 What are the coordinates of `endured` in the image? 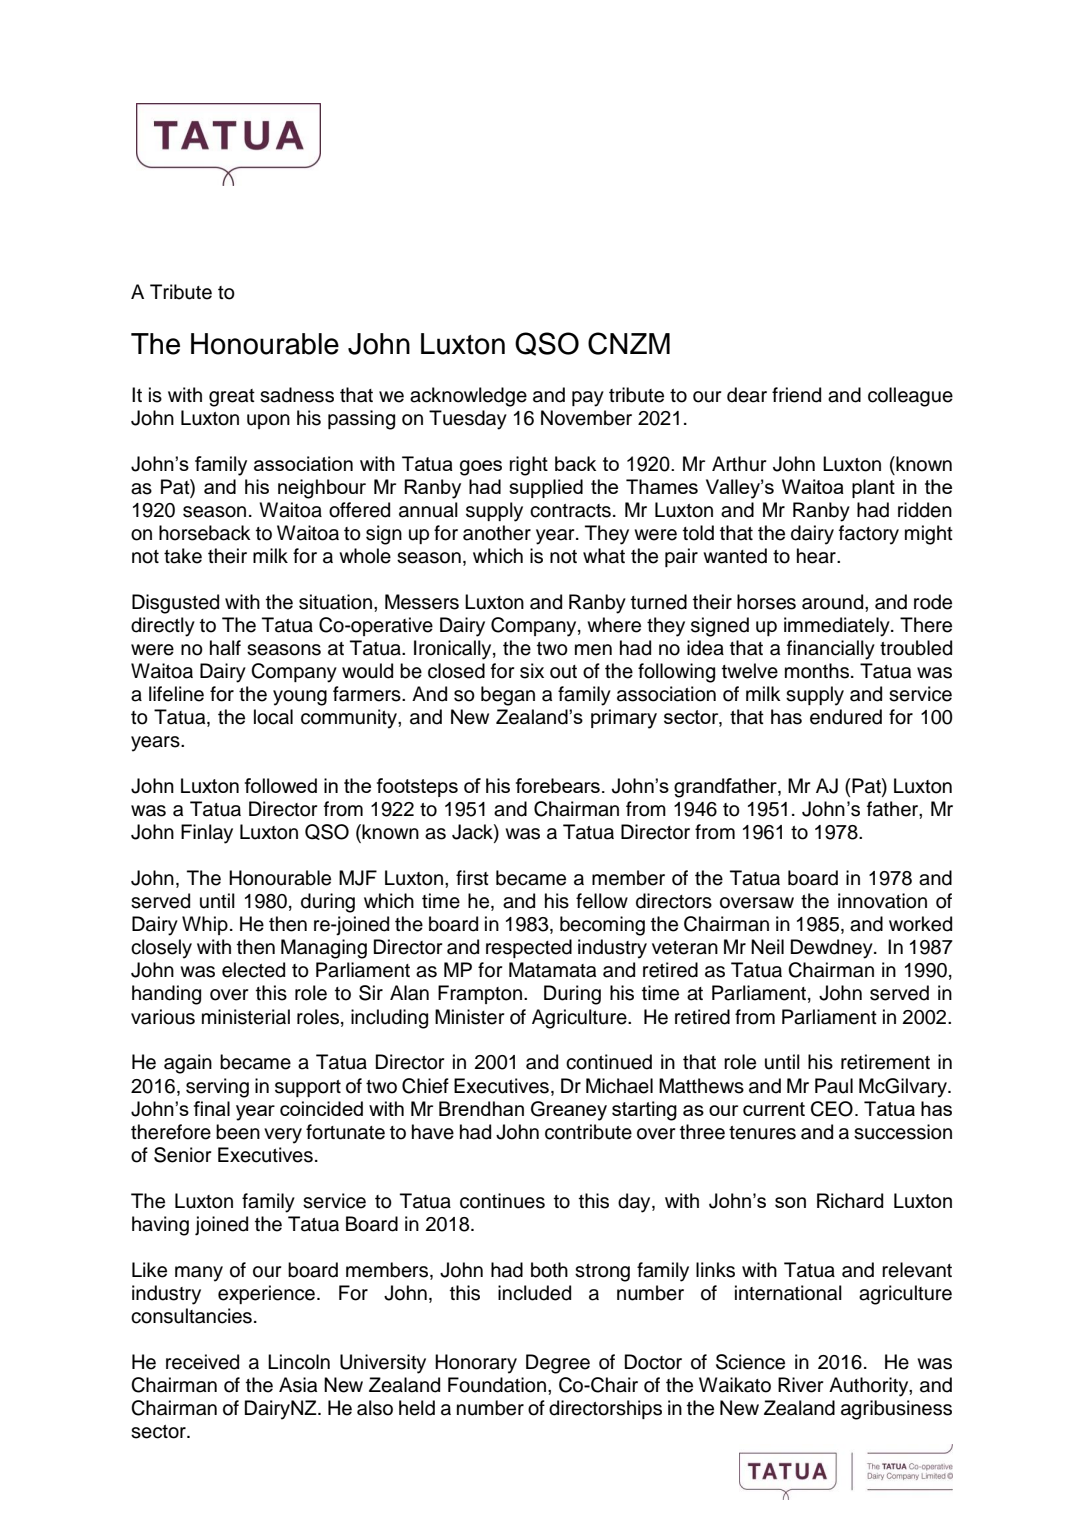 It's located at (846, 717).
